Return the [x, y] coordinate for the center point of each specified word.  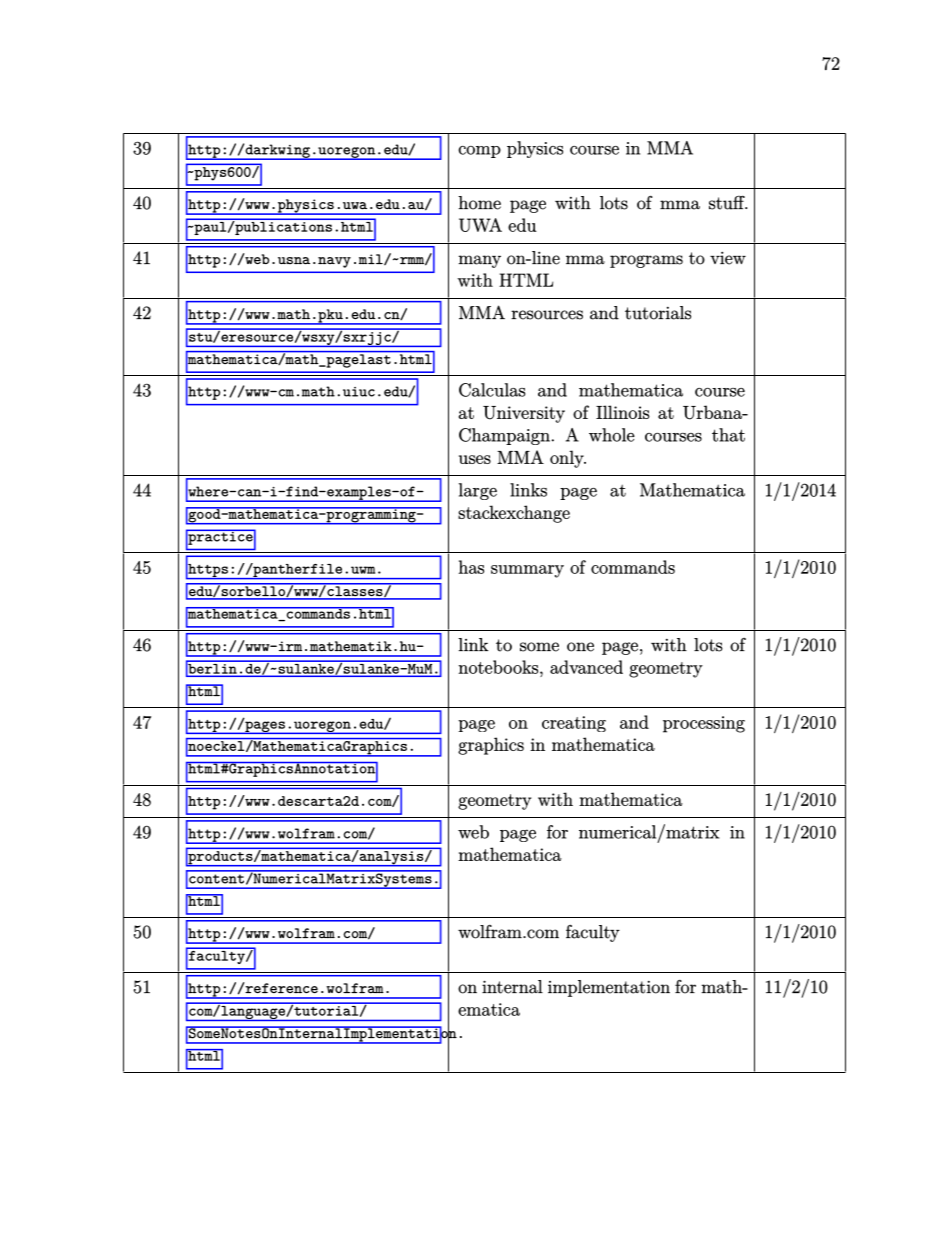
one [580, 647]
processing [704, 724]
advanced [586, 667]
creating [574, 724]
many [479, 261]
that [728, 435]
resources [547, 315]
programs [646, 261]
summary [527, 571]
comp [479, 152]
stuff [728, 202]
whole [612, 435]
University [524, 414]
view [728, 258]
